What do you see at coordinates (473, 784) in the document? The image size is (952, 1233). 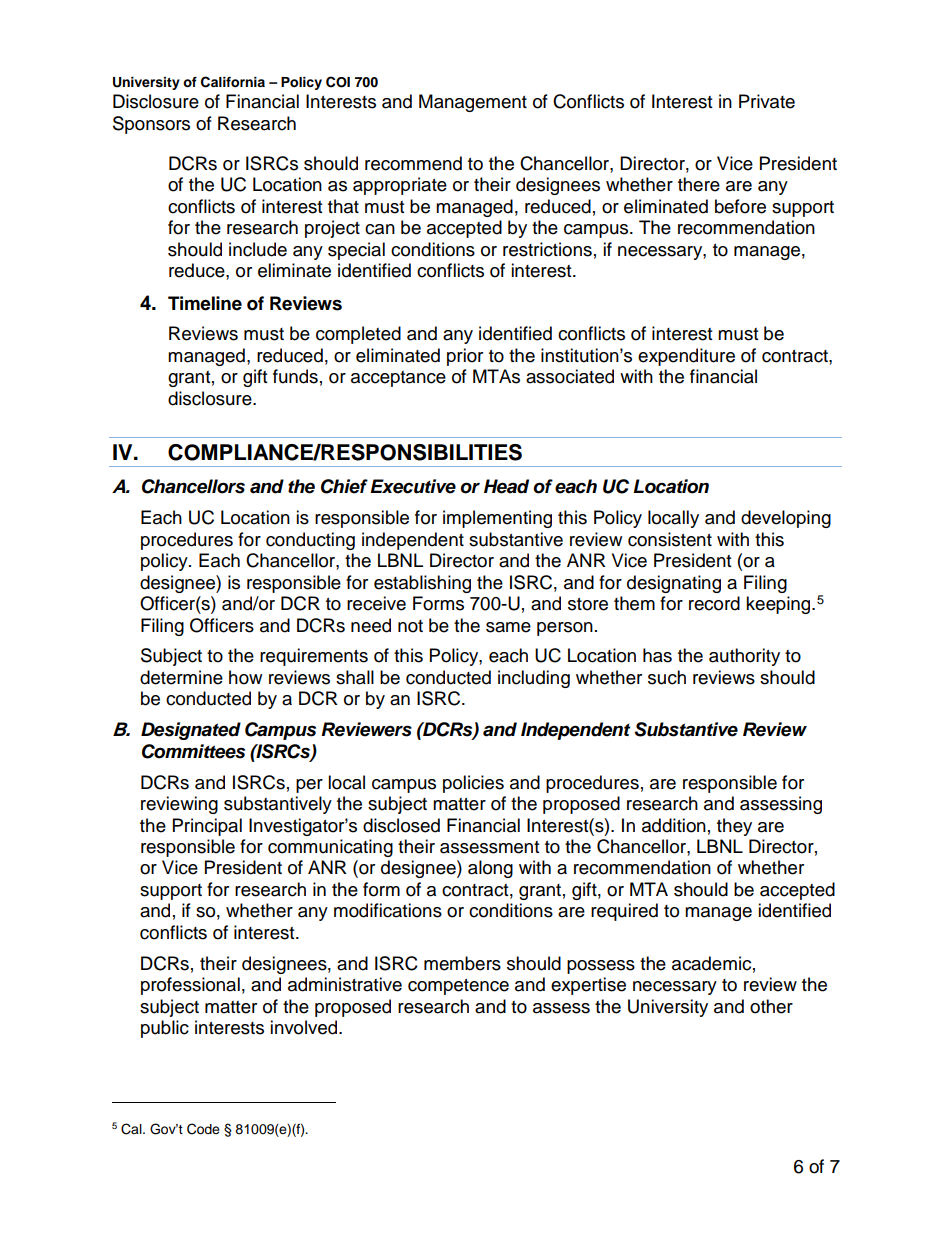 I see `policies` at bounding box center [473, 784].
